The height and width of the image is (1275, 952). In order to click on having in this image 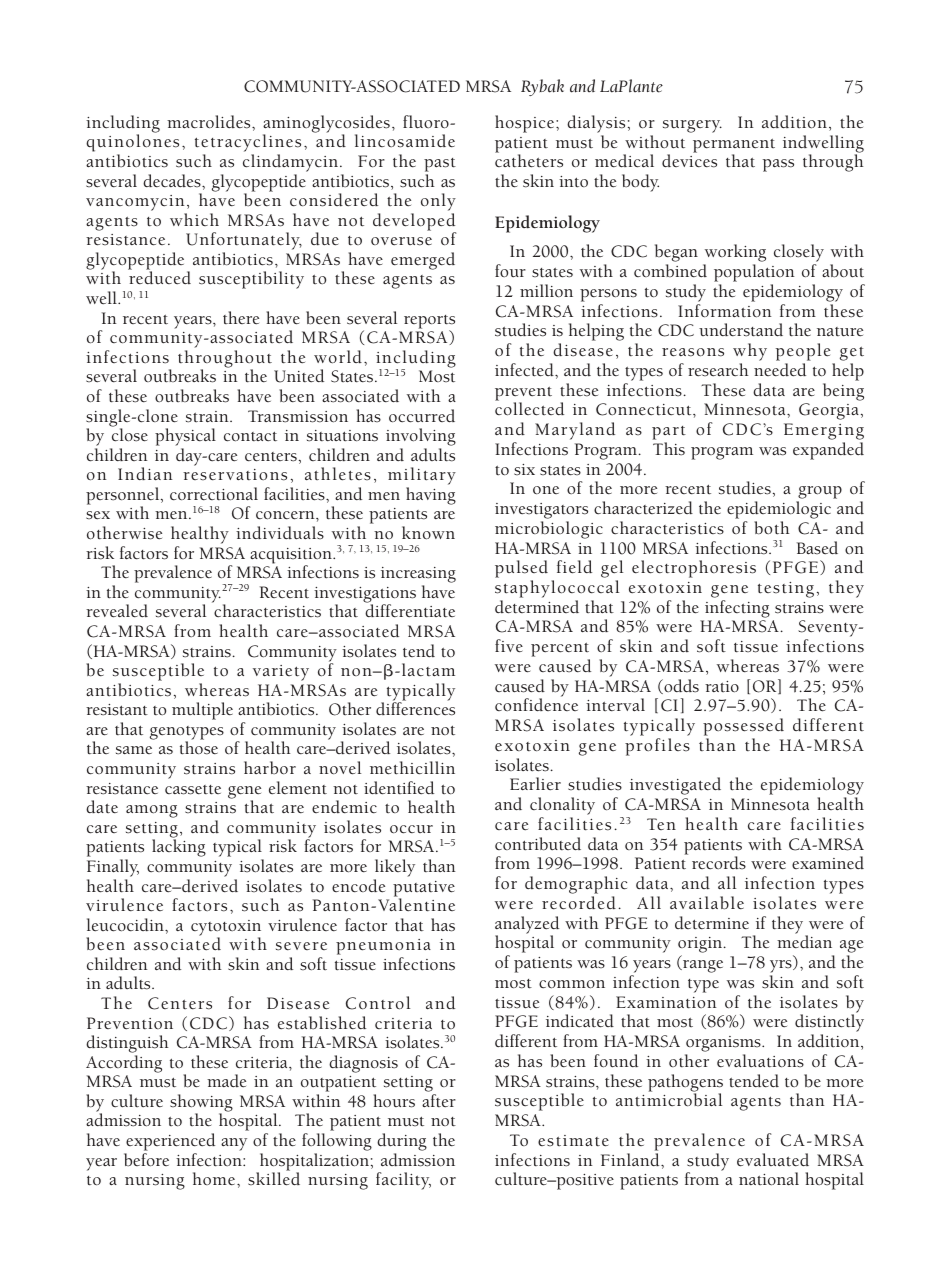, I will do `click(431, 496)`.
